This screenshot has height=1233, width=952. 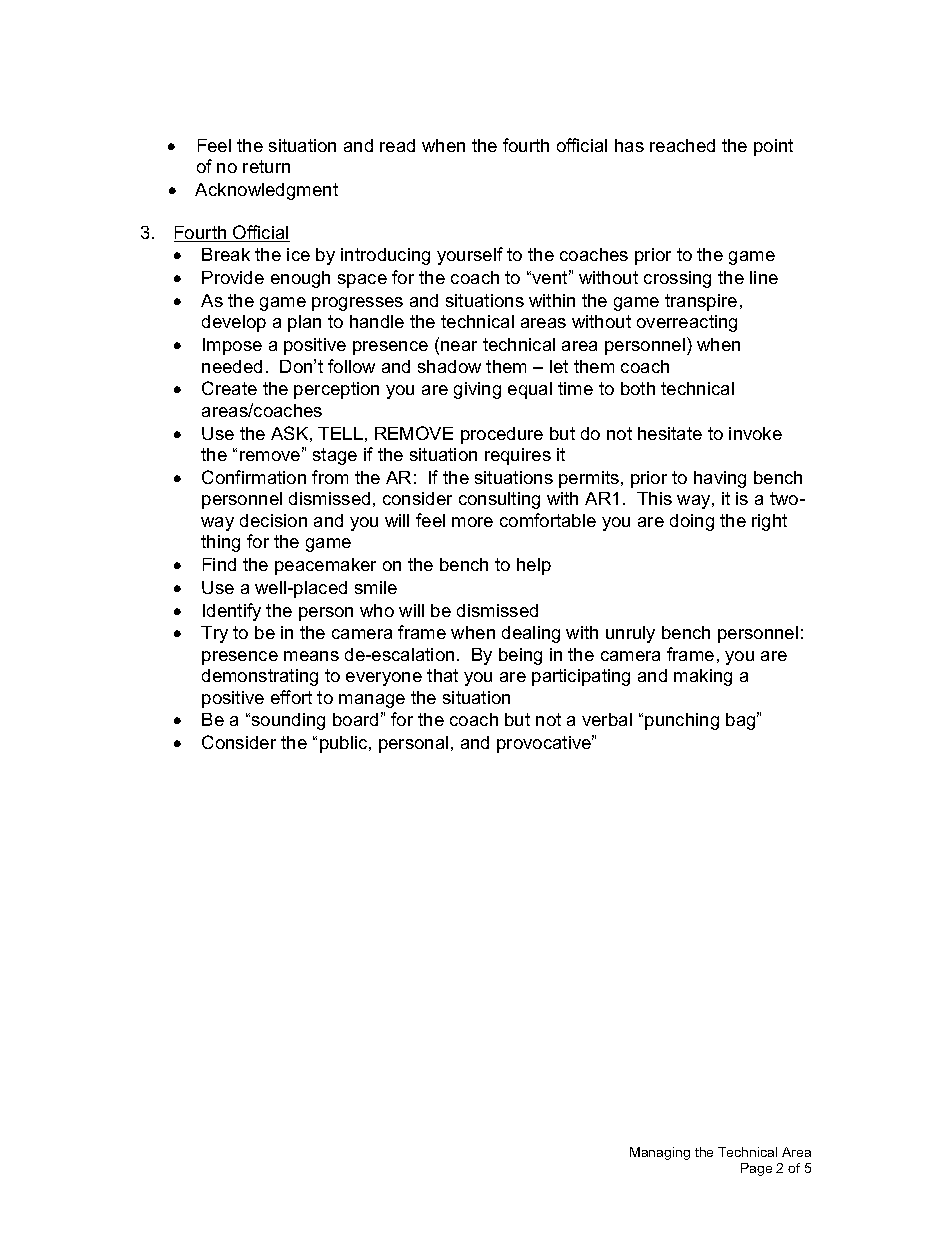 I want to click on Managing, so click(x=660, y=1153).
